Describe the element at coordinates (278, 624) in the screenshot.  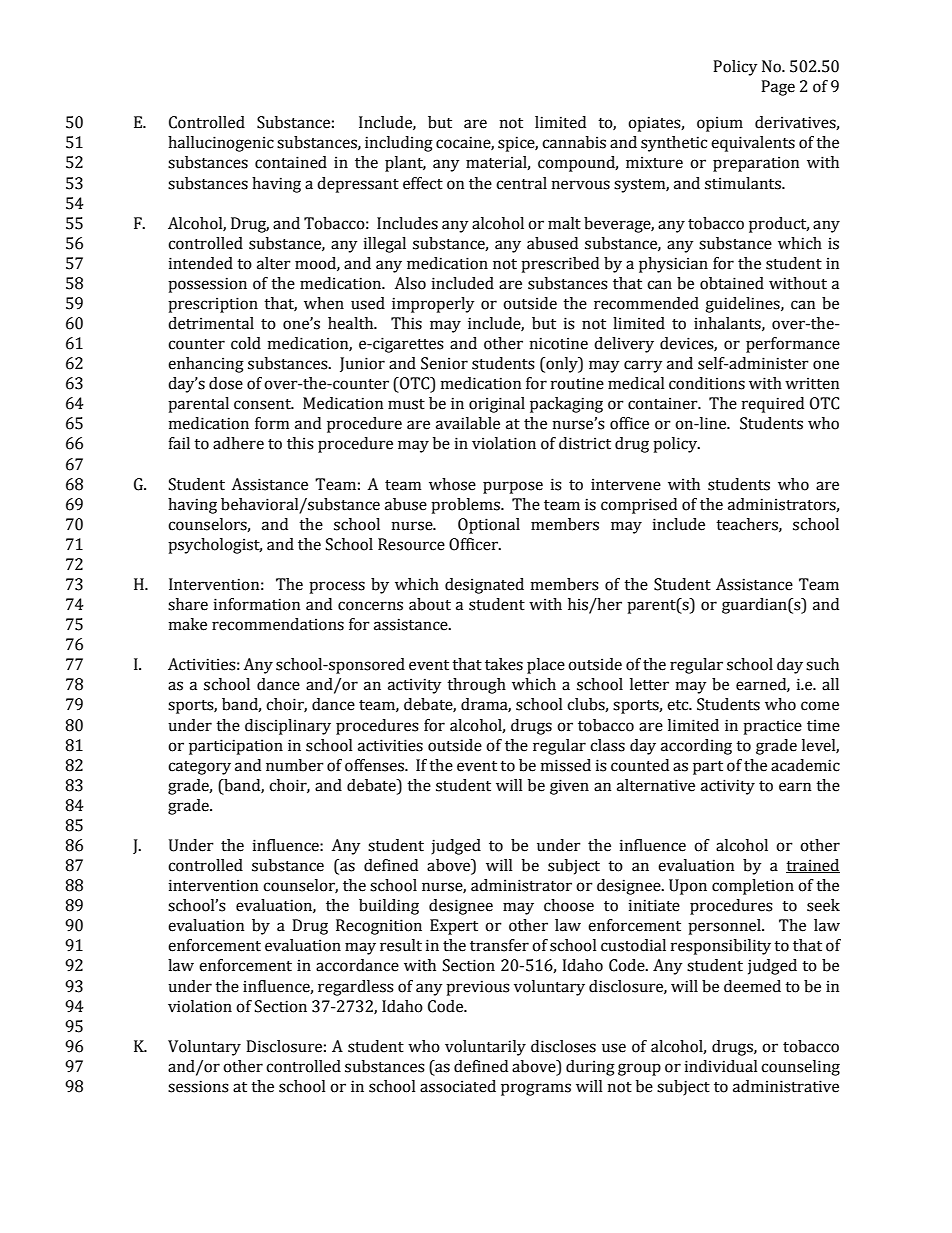
I see `recommendations` at that location.
